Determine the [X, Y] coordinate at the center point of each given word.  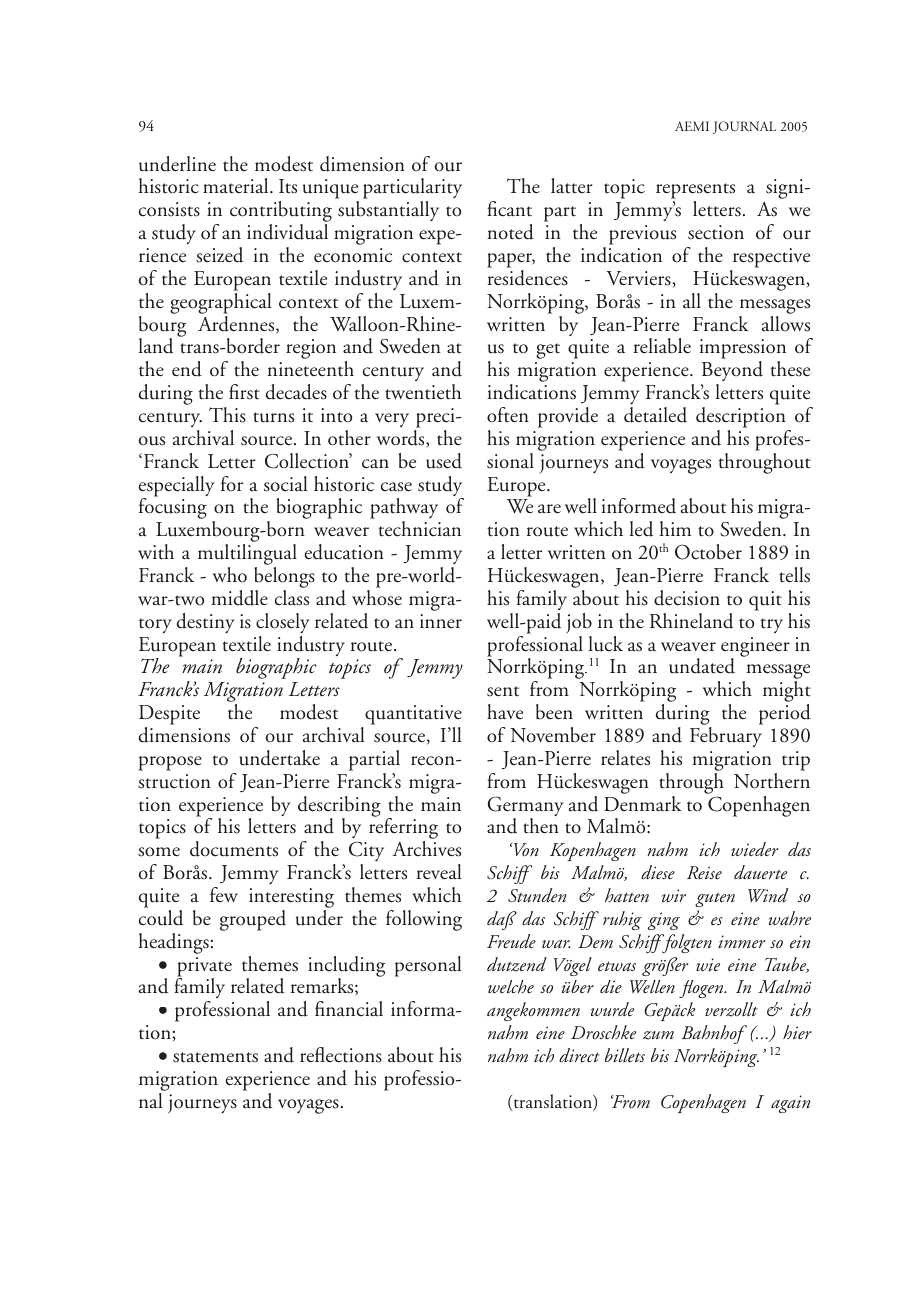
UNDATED [702, 666]
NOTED [511, 232]
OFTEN [508, 415]
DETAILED [655, 415]
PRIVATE [204, 968]
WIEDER [754, 849]
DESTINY [206, 623]
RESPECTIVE [771, 258]
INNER [441, 621]
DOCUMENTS [234, 849]
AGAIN [790, 1104]
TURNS [273, 417]
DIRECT [579, 1055]
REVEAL [439, 872]
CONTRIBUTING [281, 213]
